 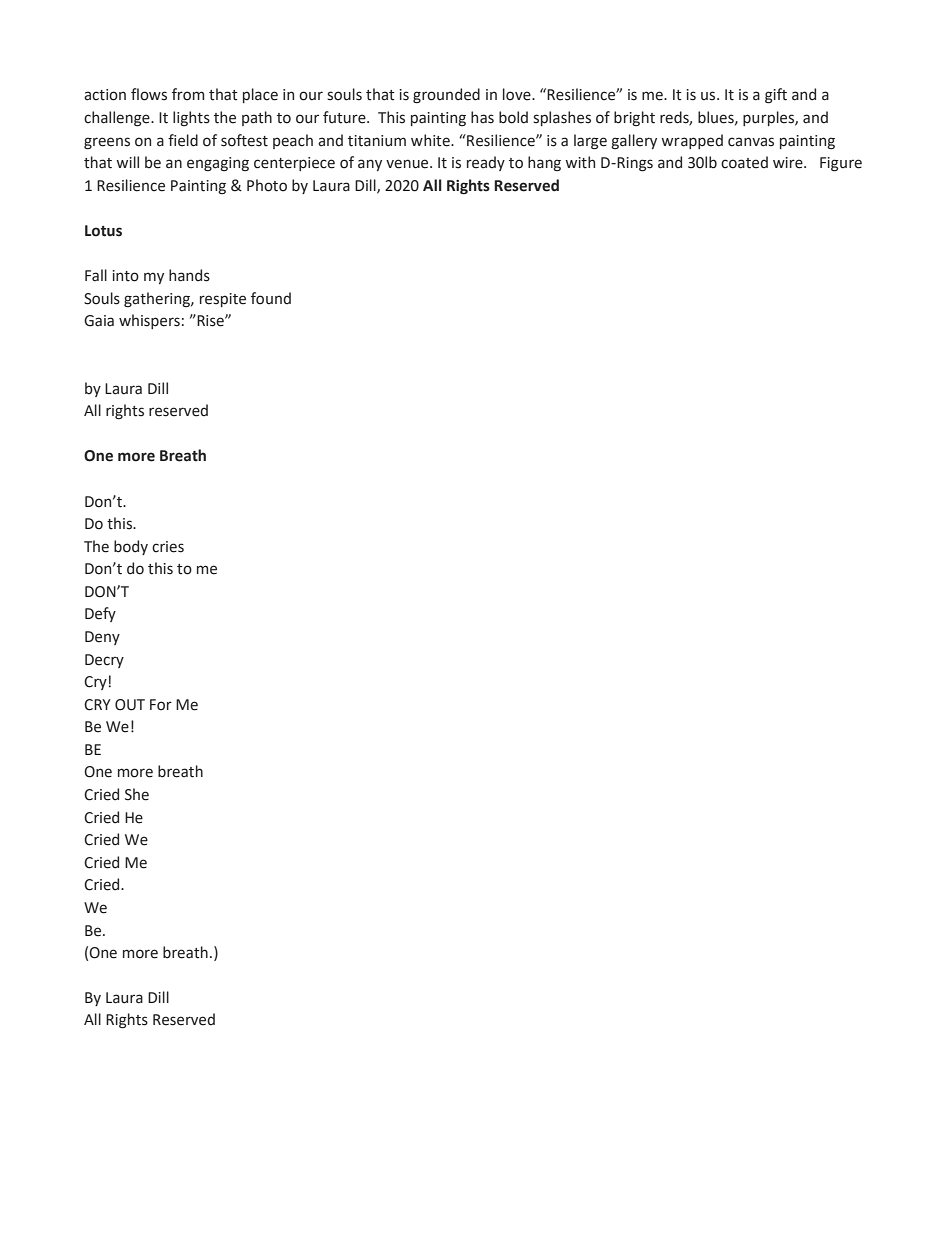 What do you see at coordinates (161, 705) in the image?
I see `For` at bounding box center [161, 705].
